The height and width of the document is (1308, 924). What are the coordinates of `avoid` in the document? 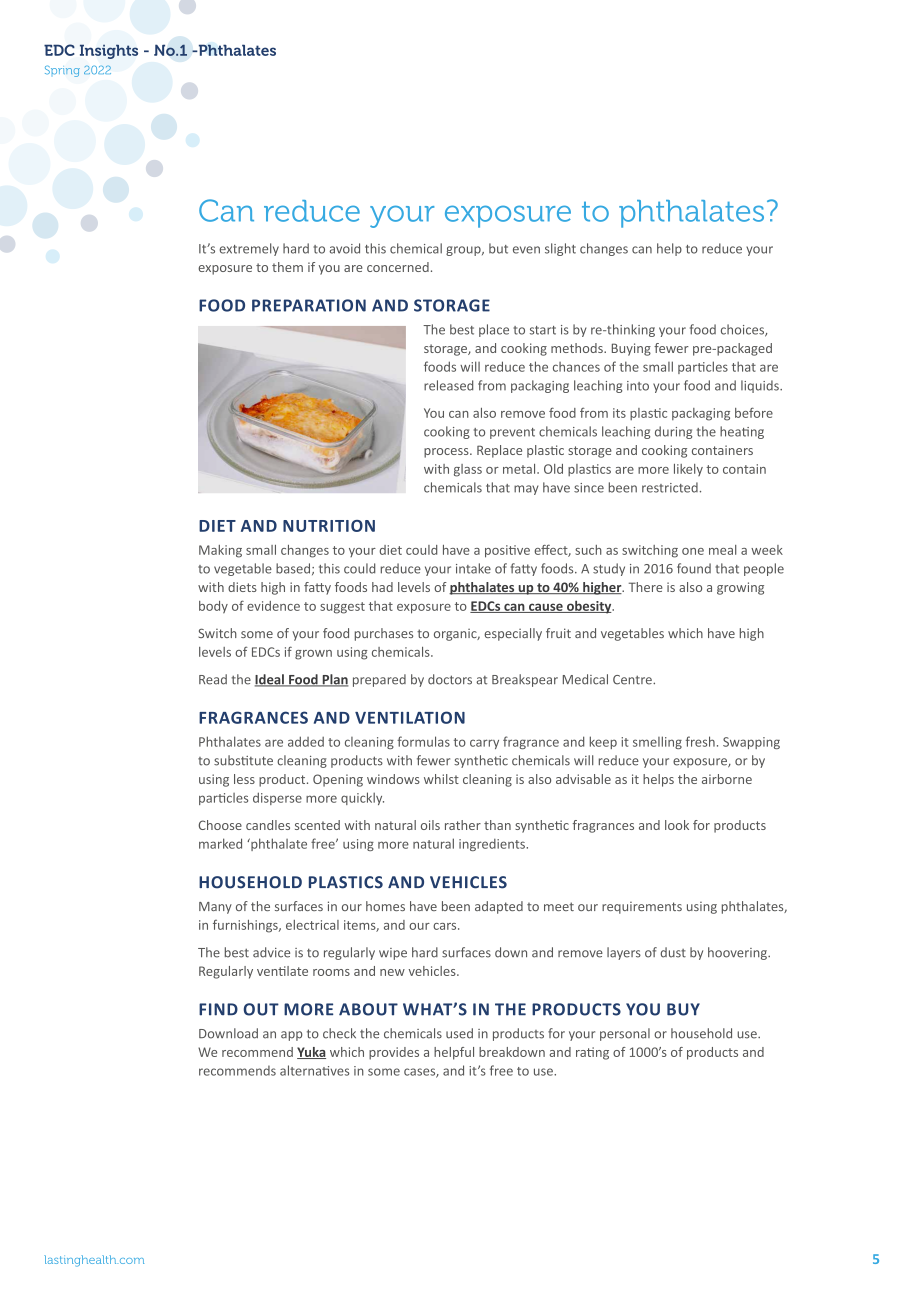 It's located at (344, 248).
